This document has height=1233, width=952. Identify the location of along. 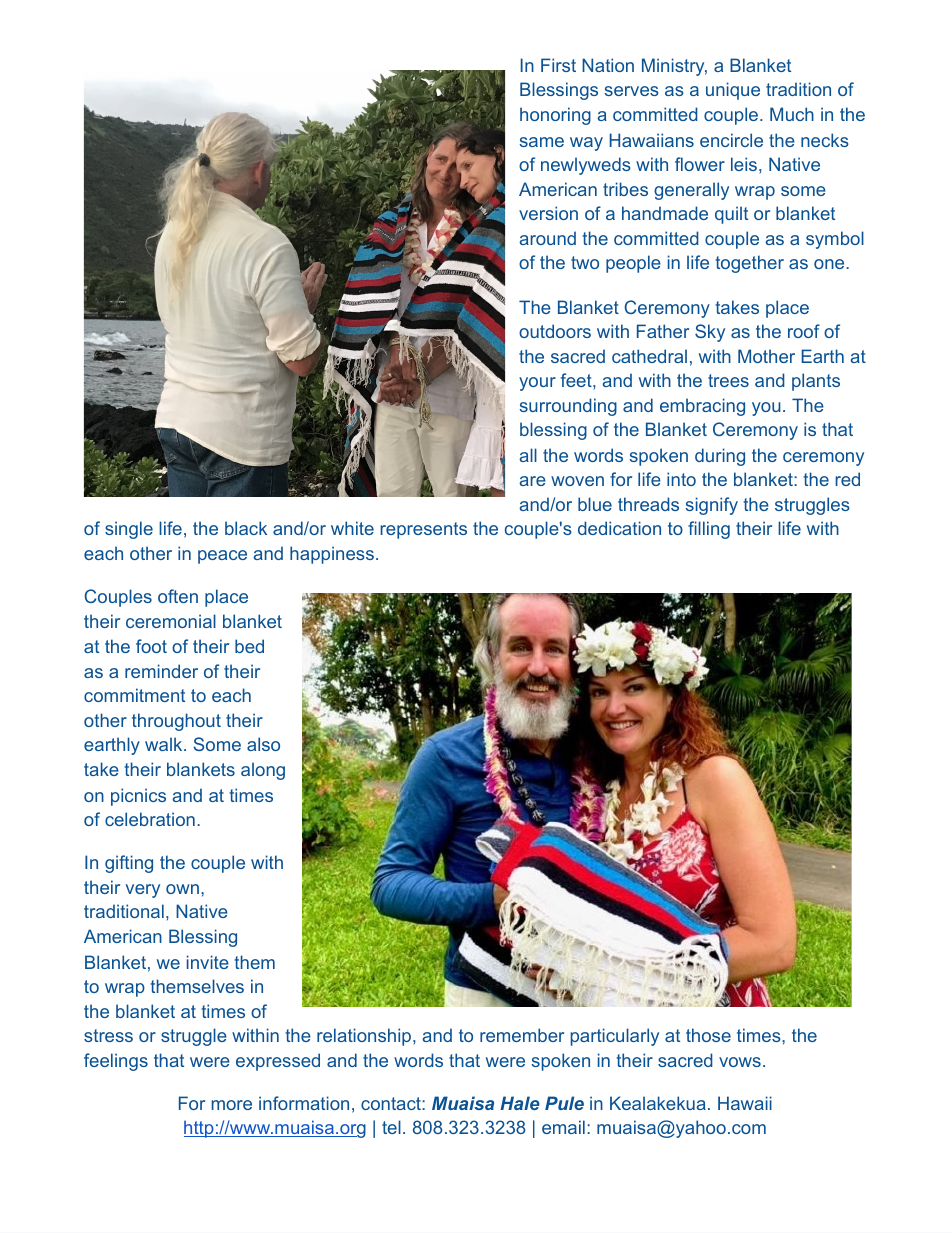
(263, 771).
